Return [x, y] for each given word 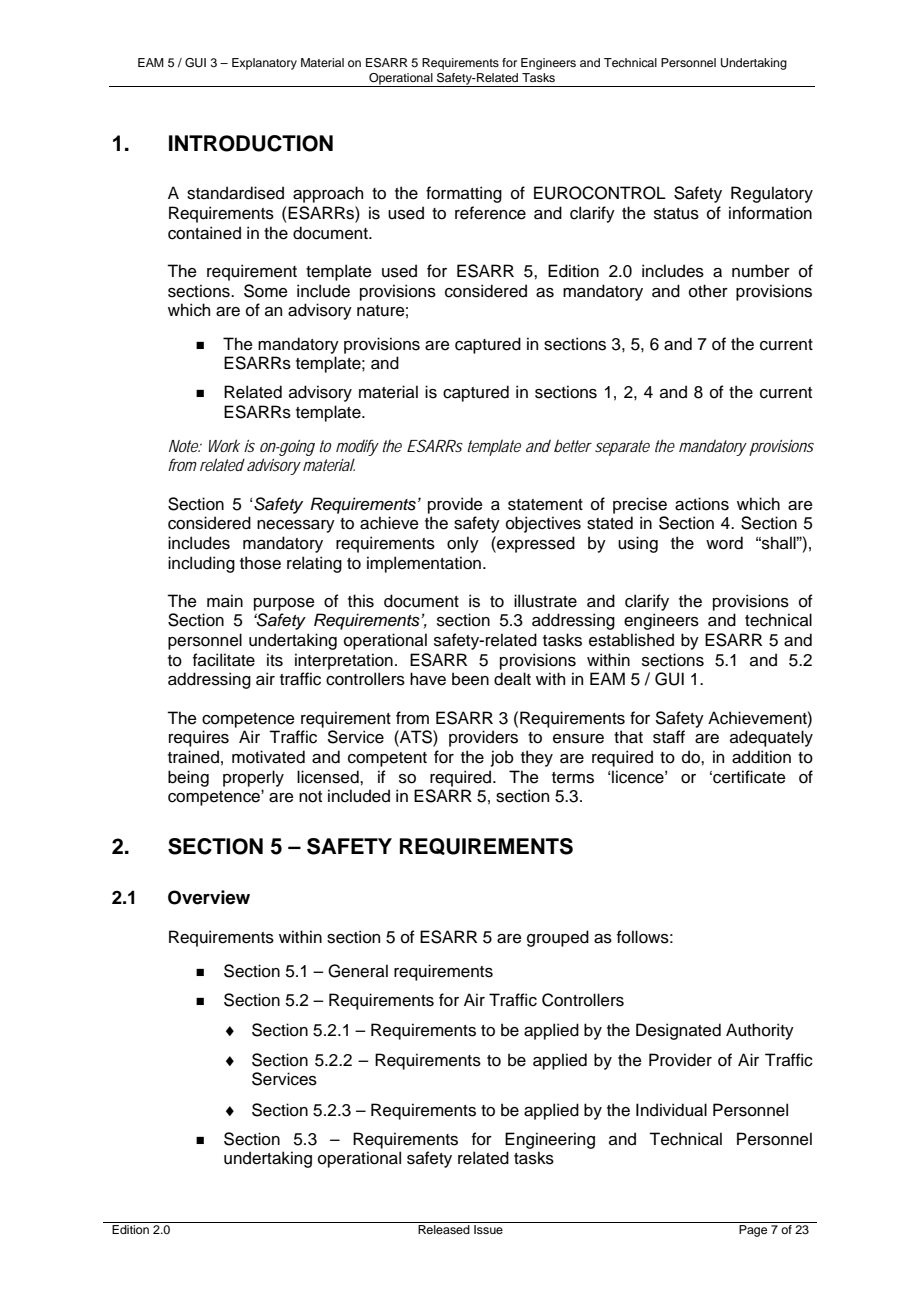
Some [266, 291]
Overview [209, 897]
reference [490, 213]
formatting [464, 194]
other [708, 291]
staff [669, 737]
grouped [558, 938]
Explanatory [264, 64]
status [676, 214]
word [724, 543]
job [502, 758]
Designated [678, 1031]
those [260, 563]
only [463, 544]
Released [444, 1229]
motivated [268, 757]
